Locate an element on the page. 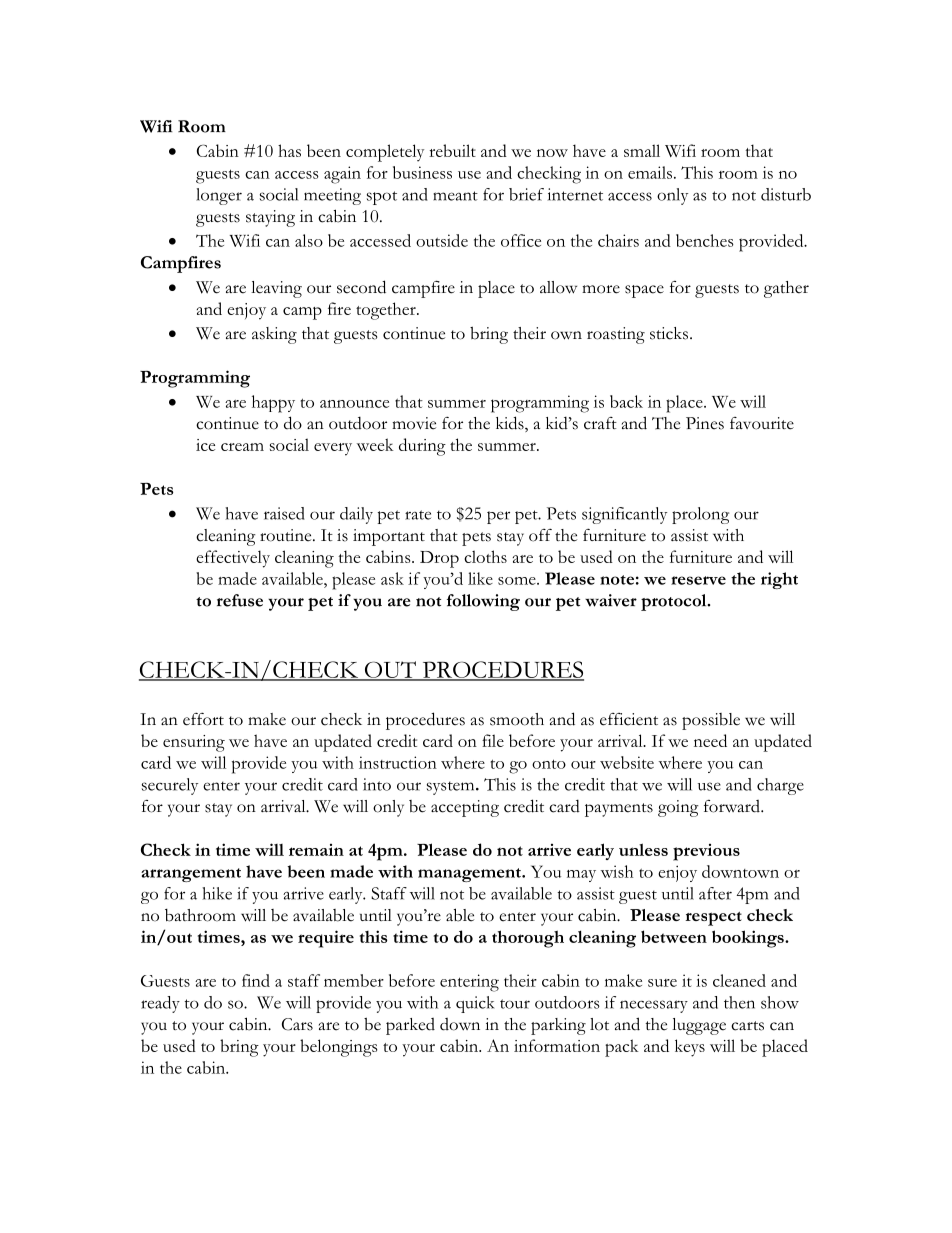  Pines is located at coordinates (705, 423).
